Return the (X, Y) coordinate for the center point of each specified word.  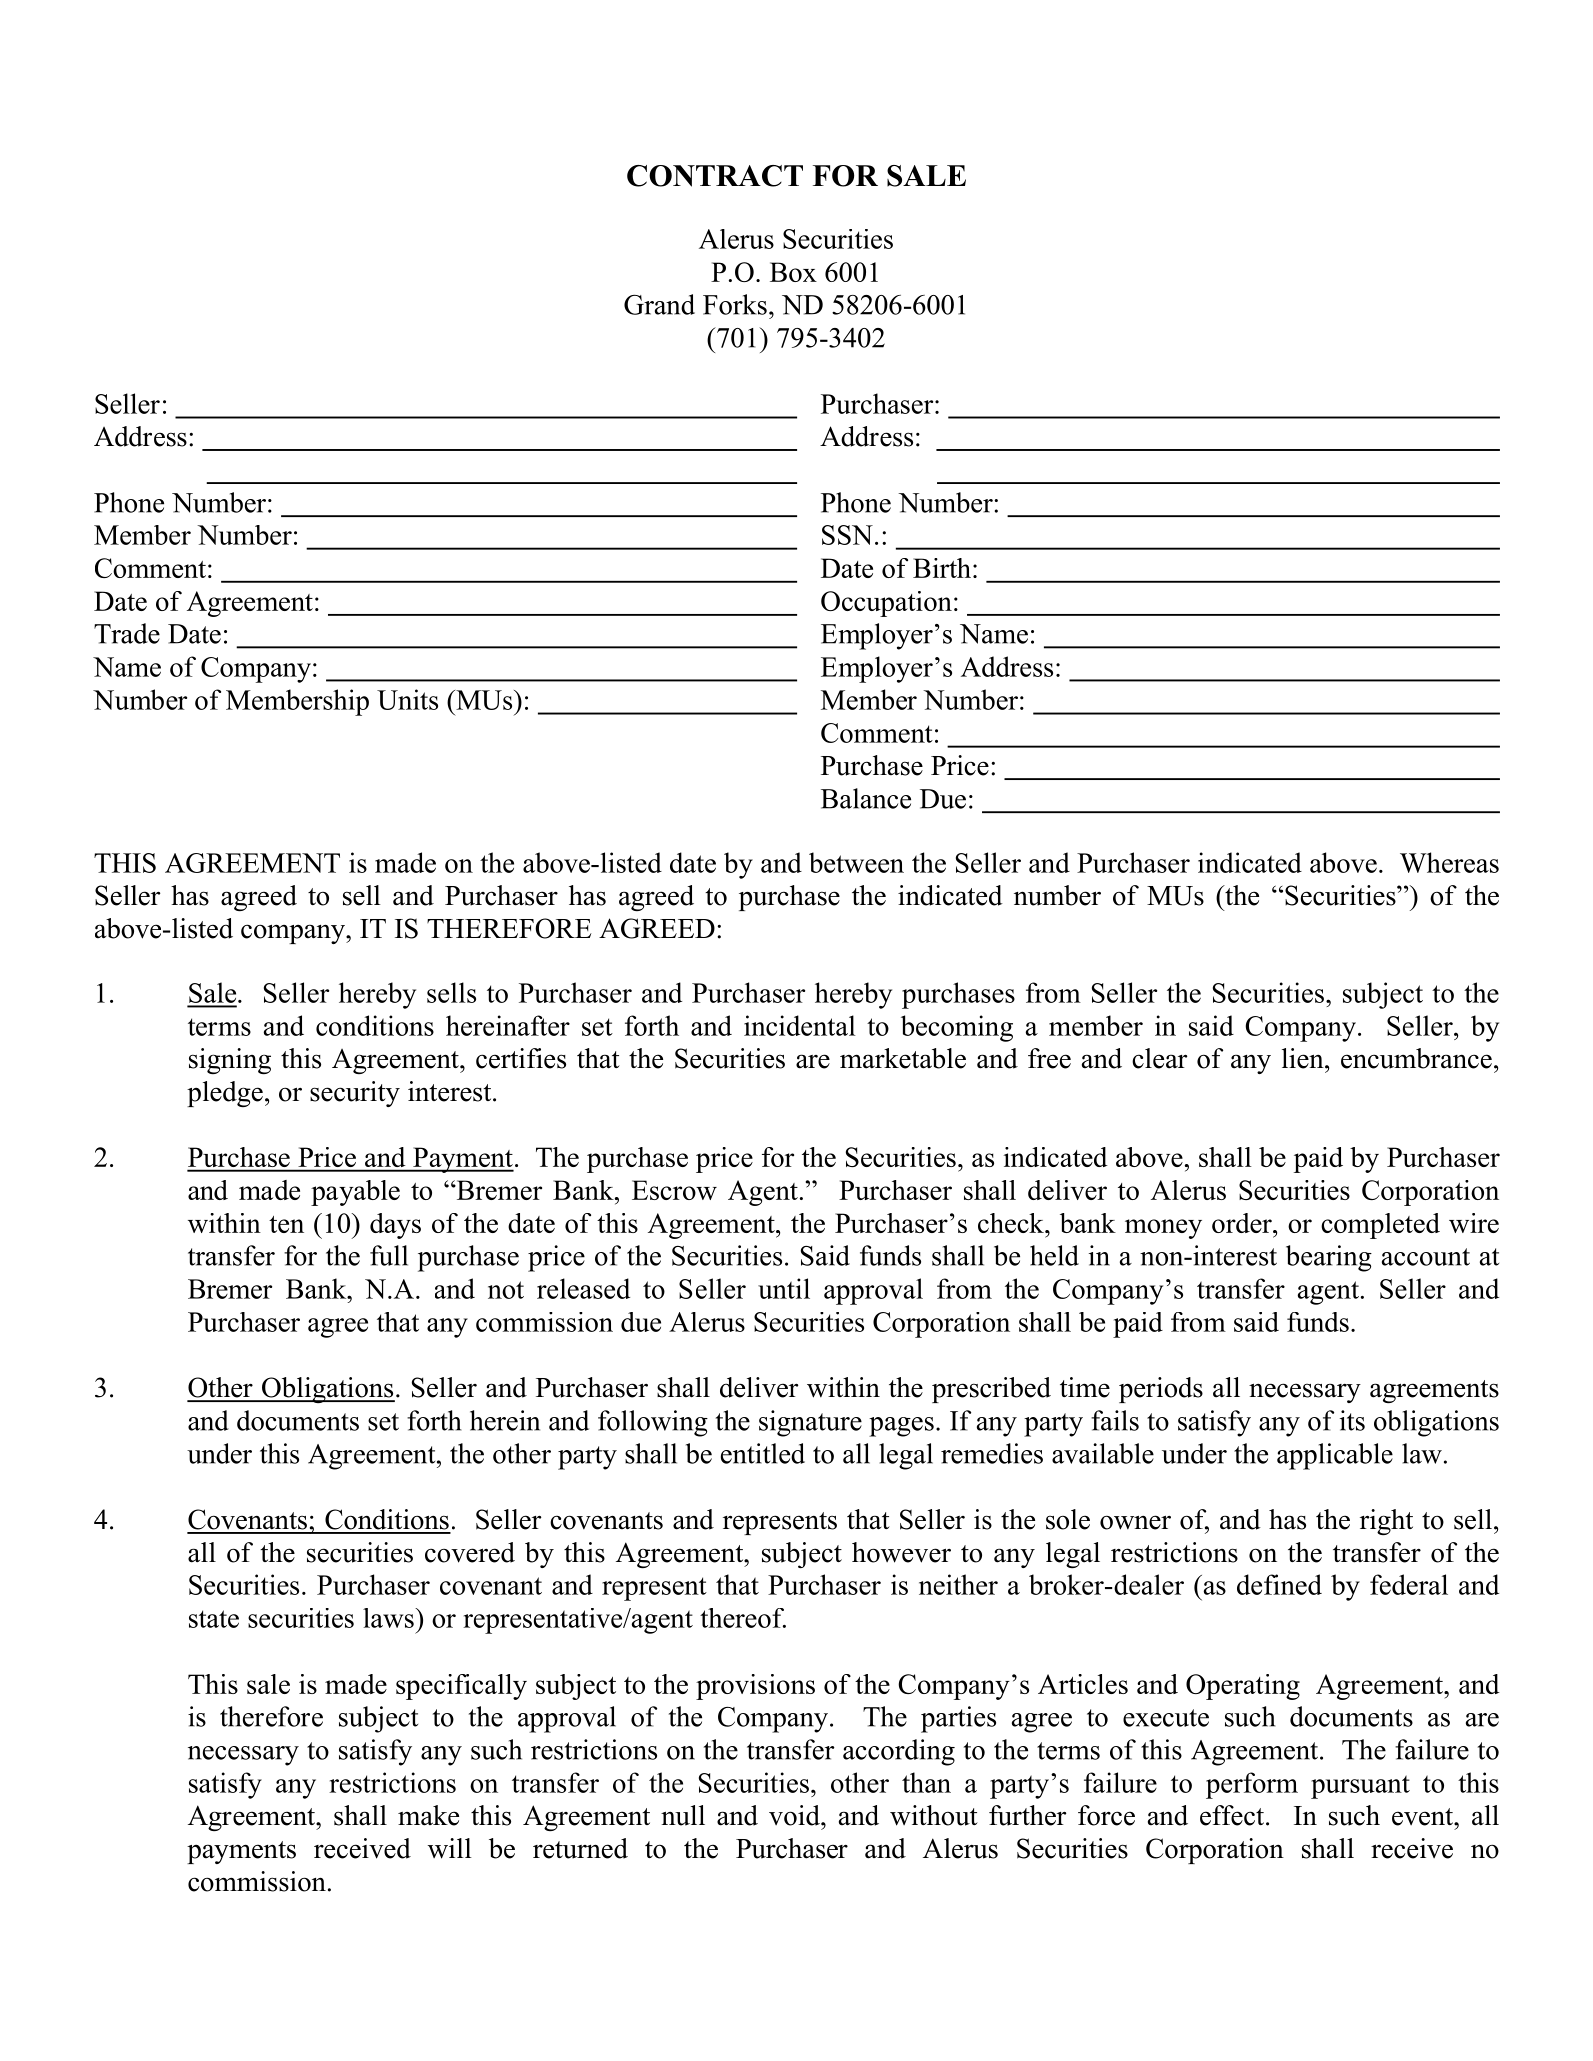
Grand (659, 304)
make (428, 1815)
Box (793, 272)
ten (286, 1224)
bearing (1329, 1258)
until (784, 1288)
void (795, 1815)
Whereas (1449, 862)
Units (407, 699)
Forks (735, 304)
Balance (866, 798)
